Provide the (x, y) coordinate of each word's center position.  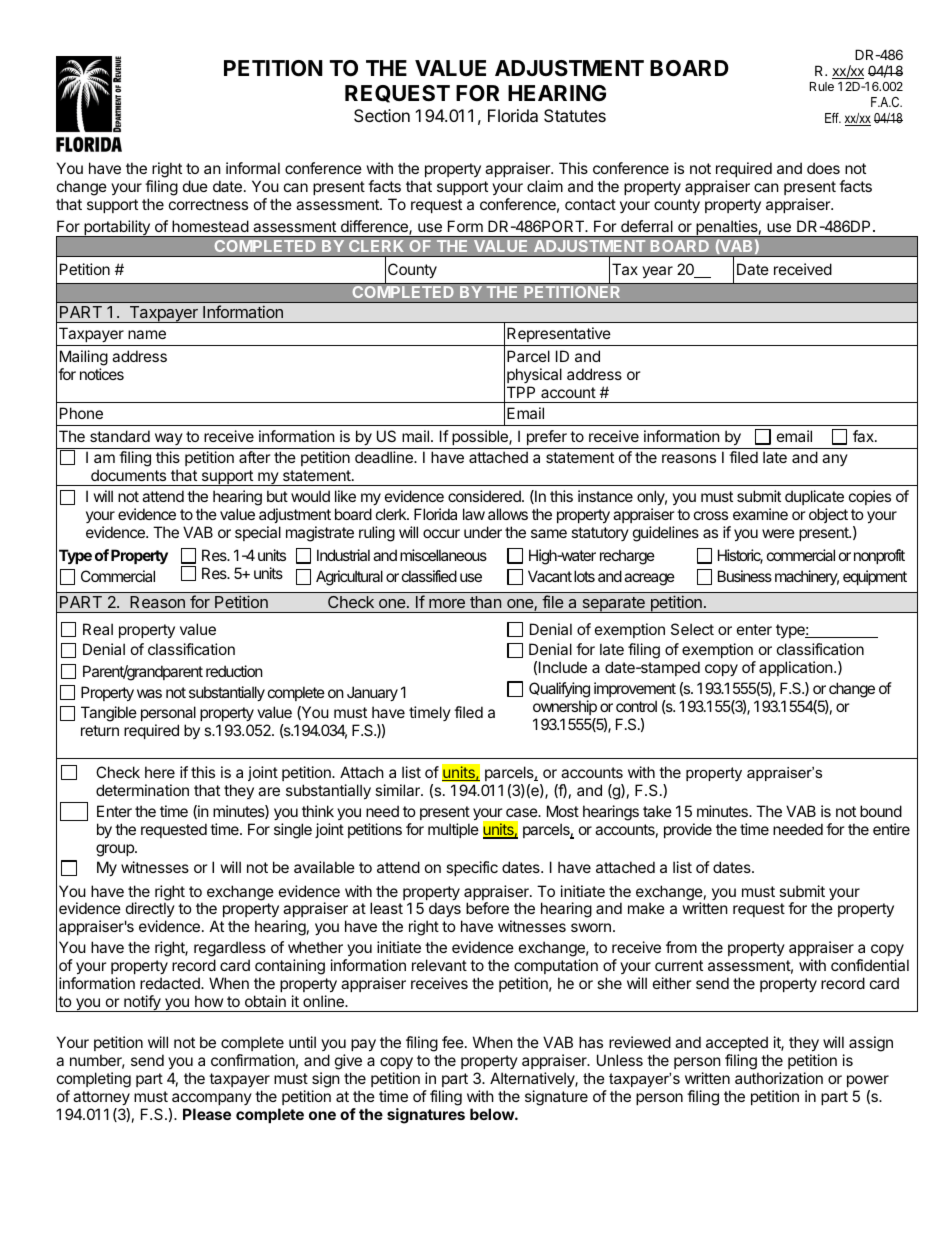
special (258, 533)
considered (485, 496)
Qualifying (559, 691)
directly (150, 911)
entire (891, 829)
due (195, 186)
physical (534, 375)
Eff (833, 118)
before (487, 908)
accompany (212, 1099)
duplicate (814, 499)
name (147, 334)
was (149, 693)
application (797, 668)
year (657, 272)
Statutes (575, 115)
